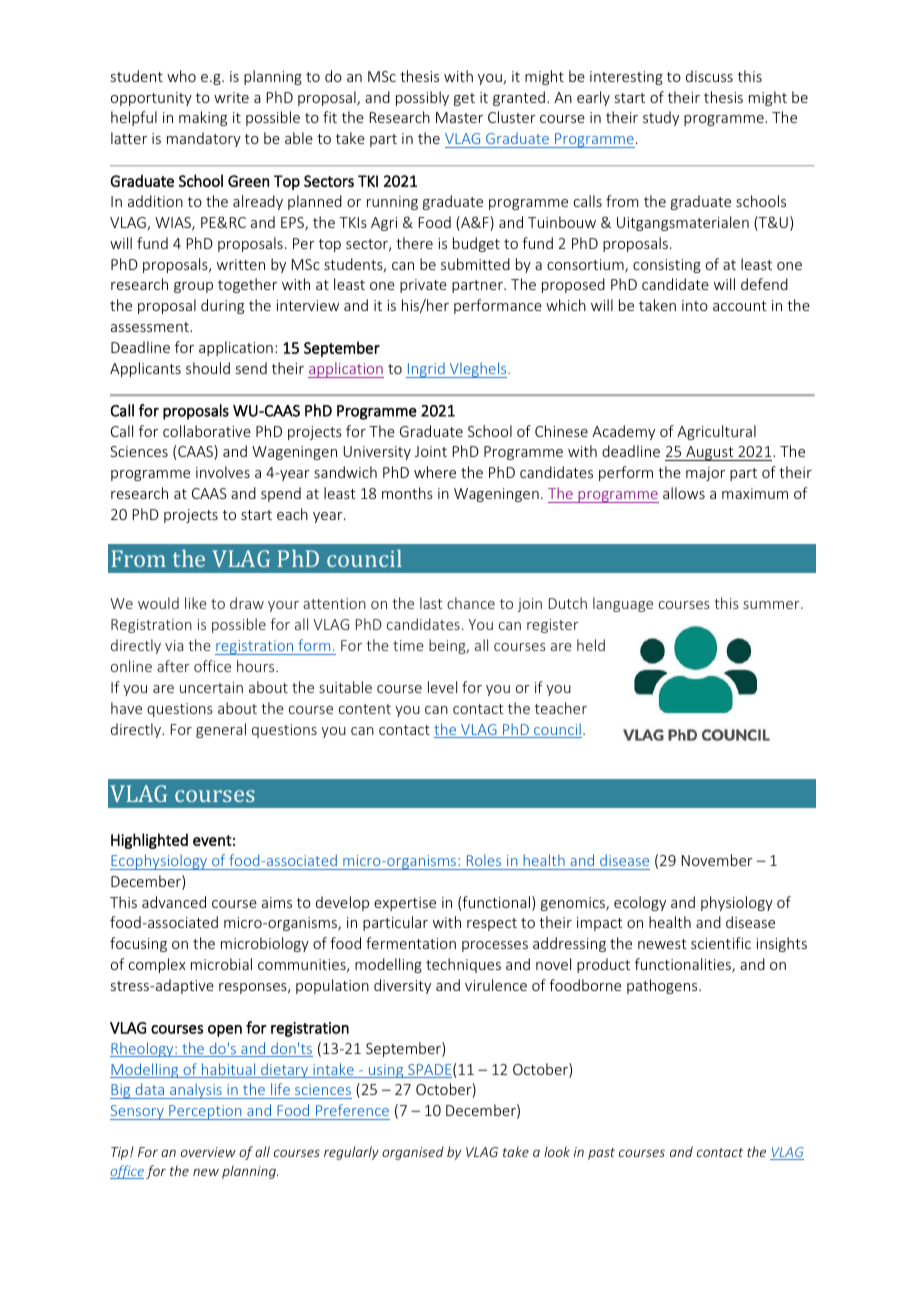 This screenshot has width=924, height=1308. What do you see at coordinates (203, 118) in the screenshot?
I see `making` at bounding box center [203, 118].
